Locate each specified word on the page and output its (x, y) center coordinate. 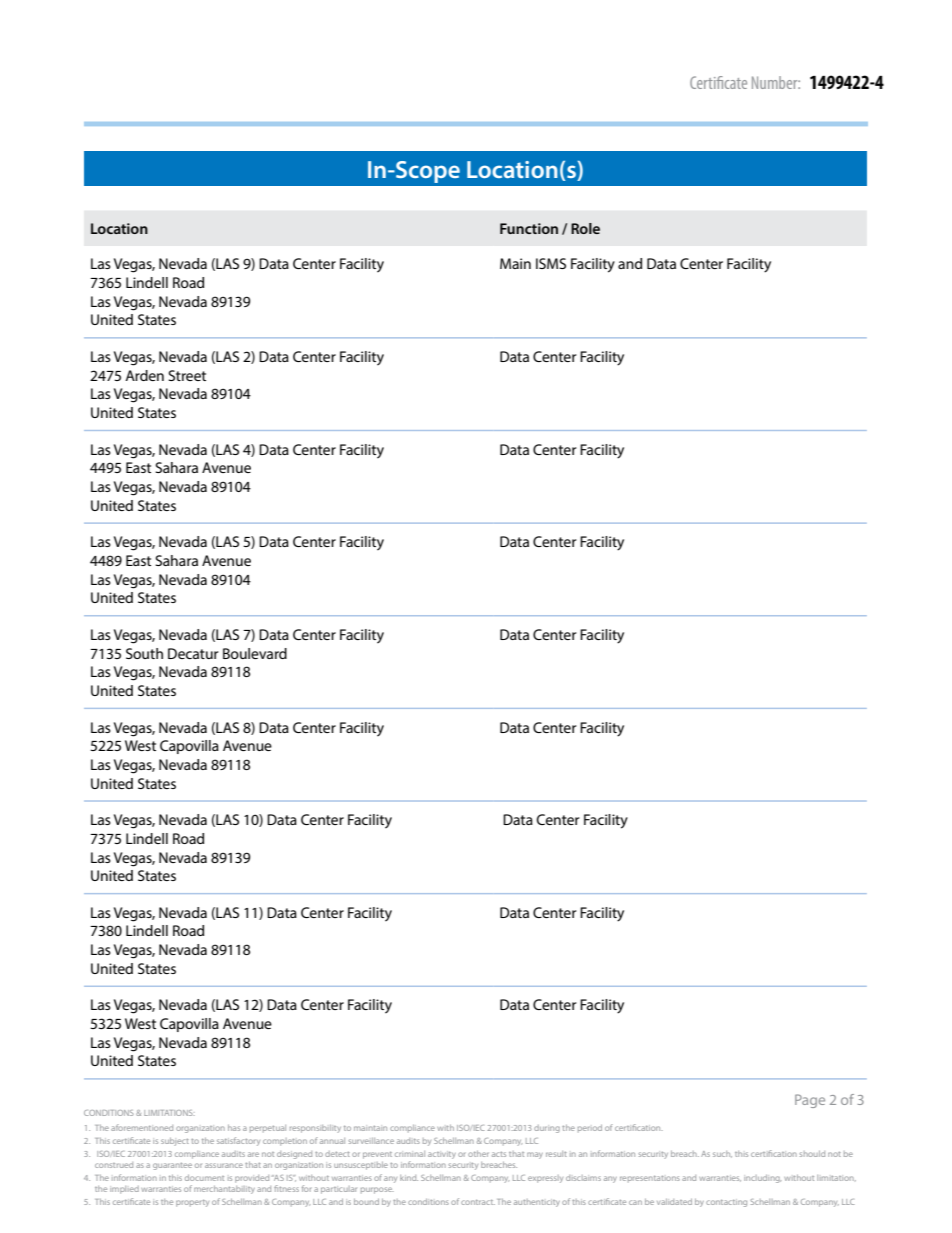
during (547, 1129)
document (204, 1178)
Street (187, 375)
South (144, 653)
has (234, 1128)
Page (810, 1101)
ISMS (551, 263)
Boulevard (255, 653)
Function (529, 228)
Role (585, 228)
